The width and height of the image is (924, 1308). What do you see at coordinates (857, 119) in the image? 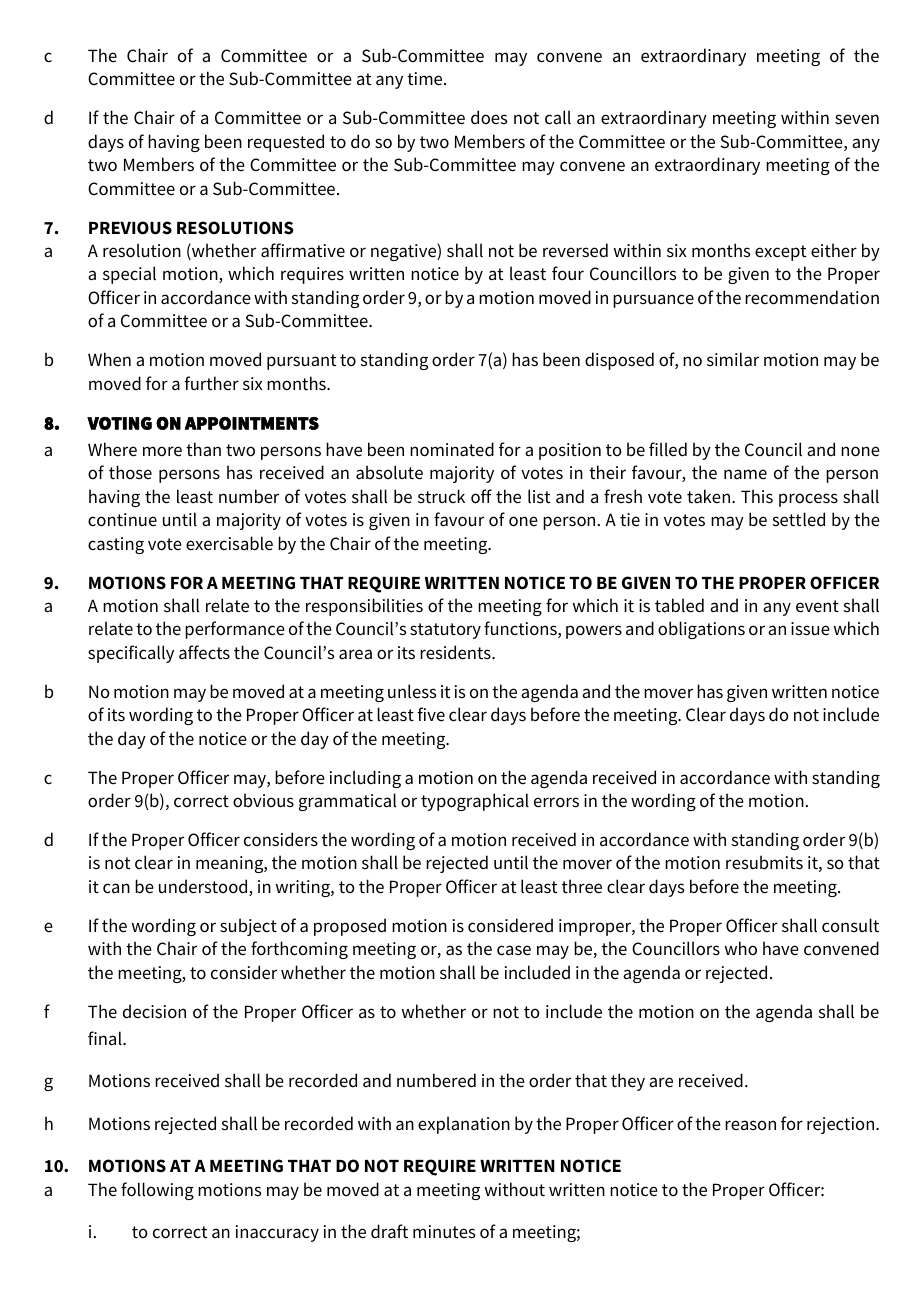
I see `seven` at bounding box center [857, 119].
